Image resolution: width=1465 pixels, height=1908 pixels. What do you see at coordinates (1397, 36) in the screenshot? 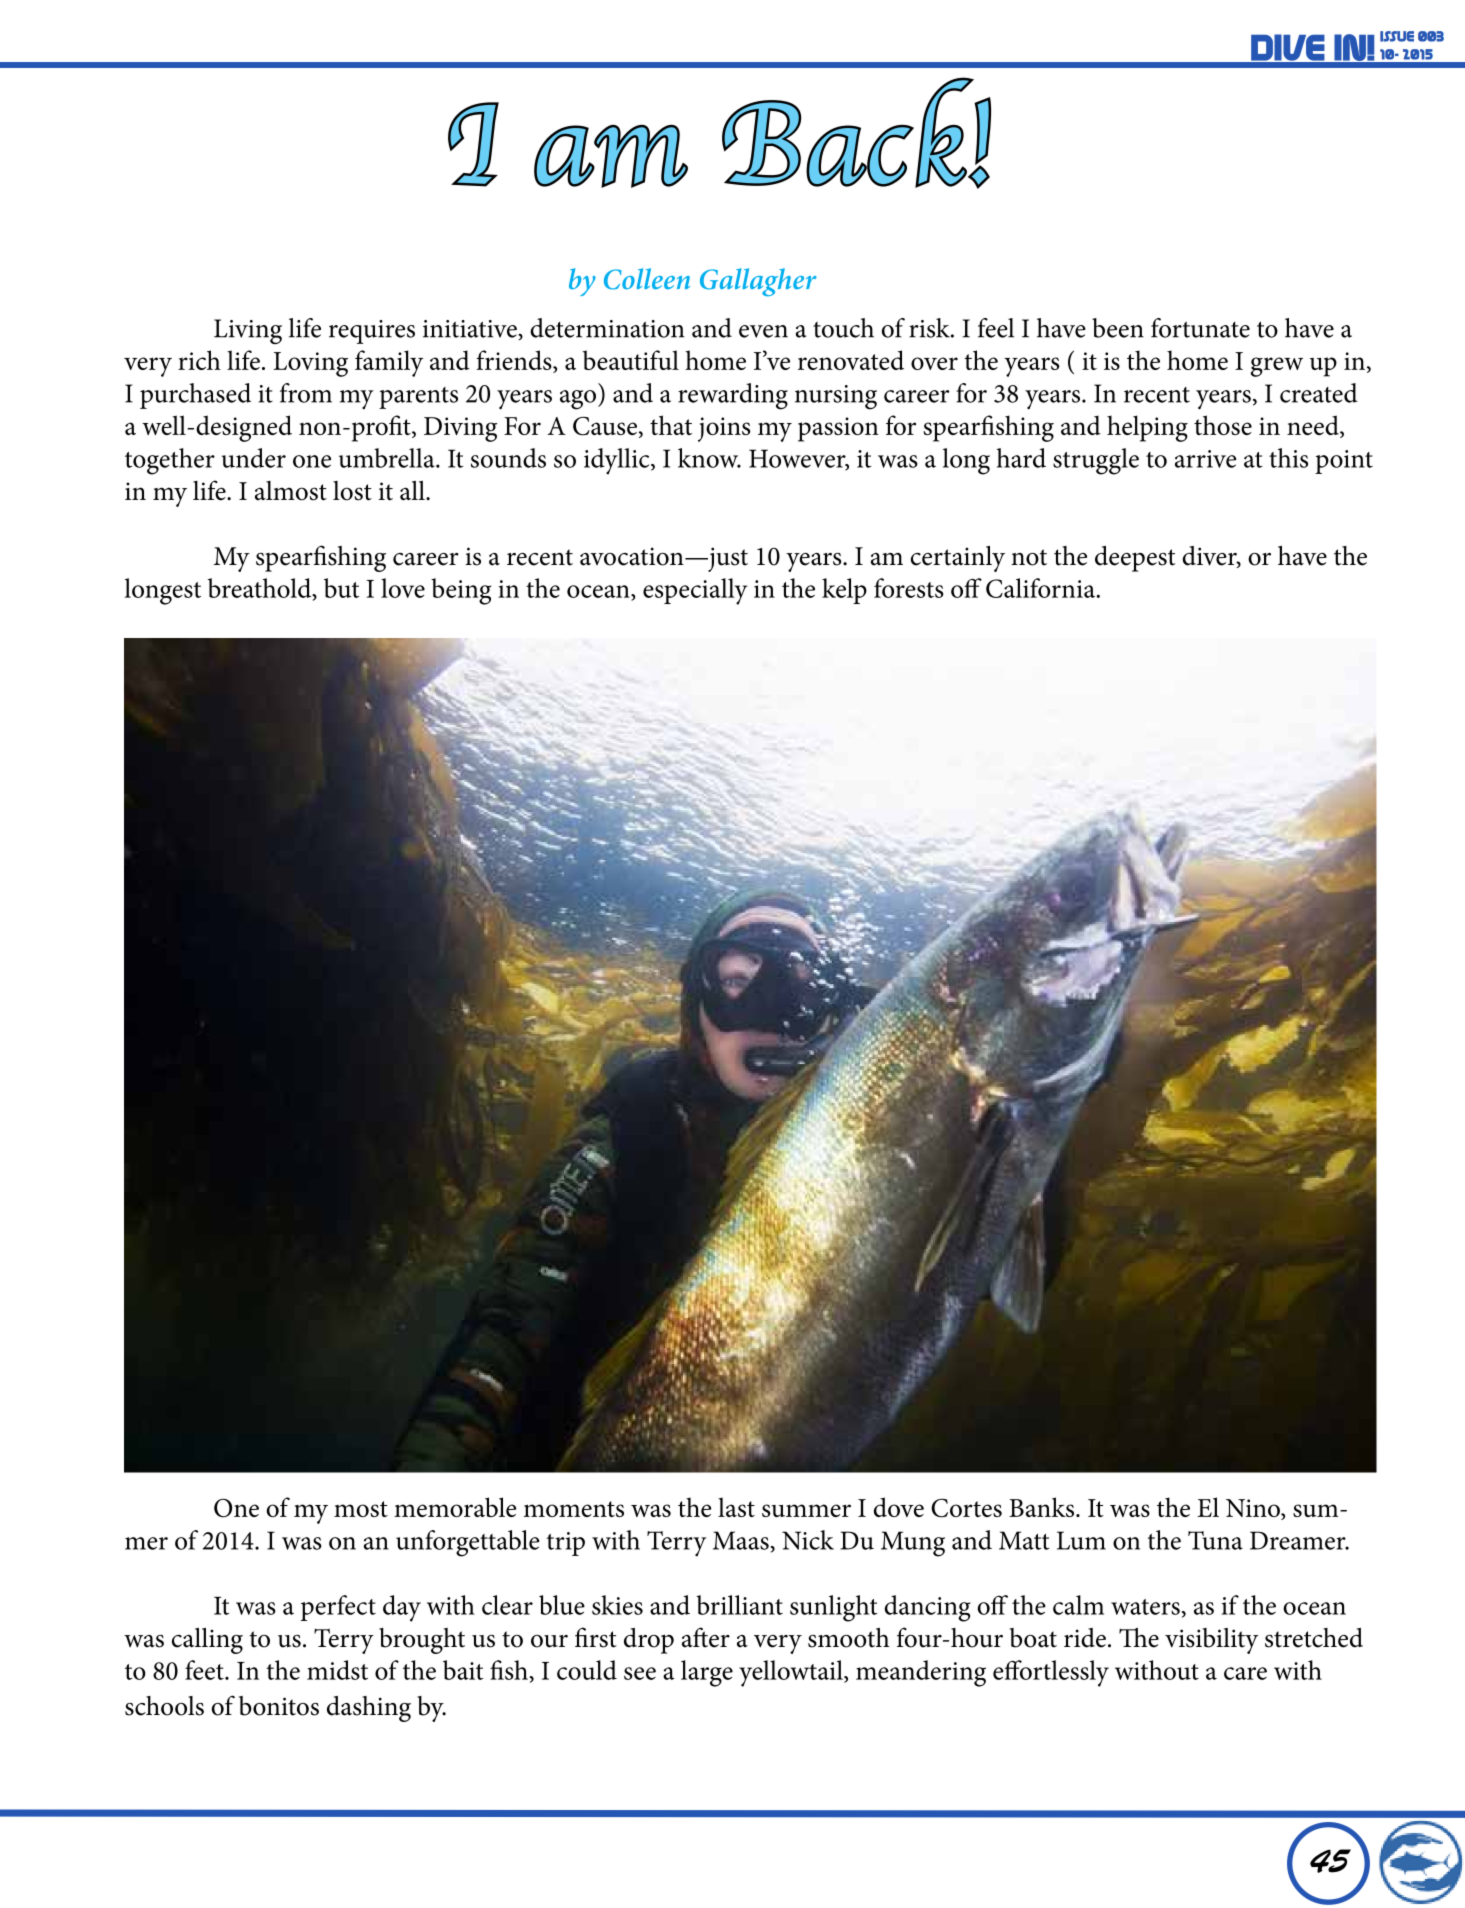
I see `ISSUE` at bounding box center [1397, 36].
